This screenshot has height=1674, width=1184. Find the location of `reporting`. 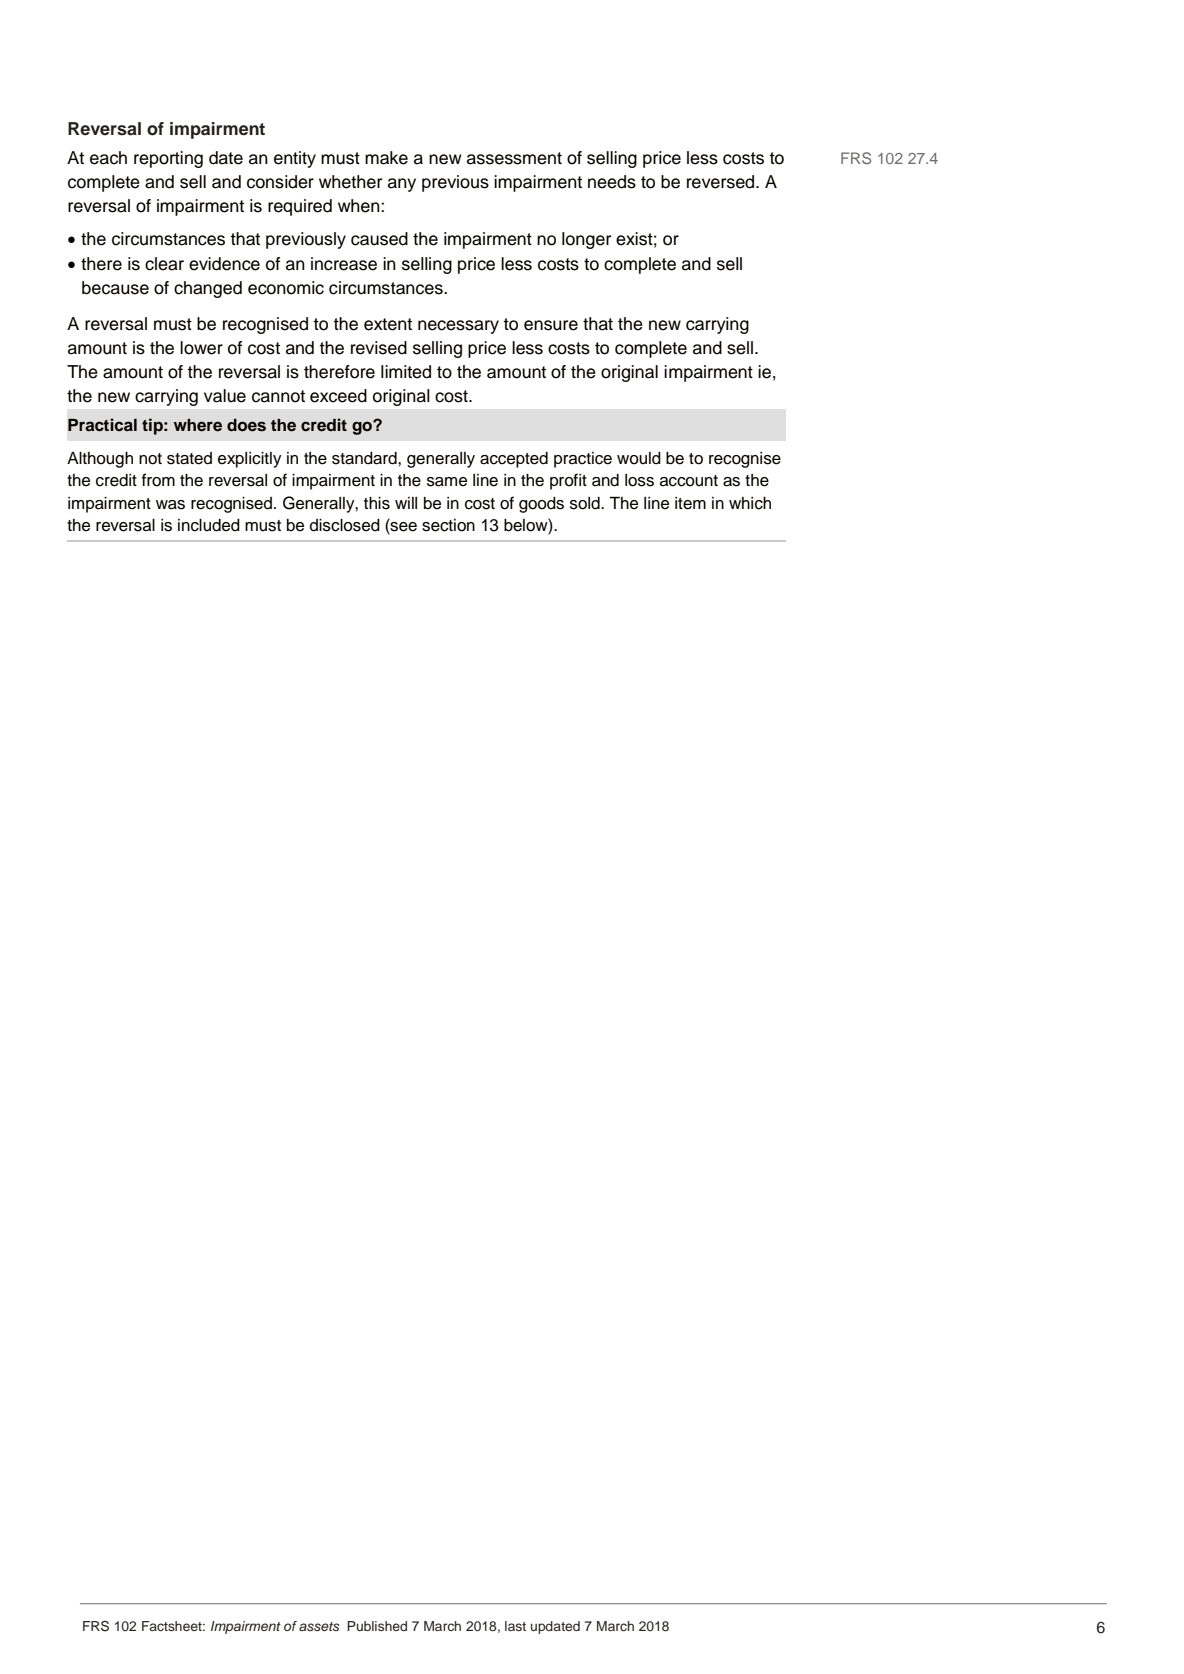

reporting is located at coordinates (168, 159).
